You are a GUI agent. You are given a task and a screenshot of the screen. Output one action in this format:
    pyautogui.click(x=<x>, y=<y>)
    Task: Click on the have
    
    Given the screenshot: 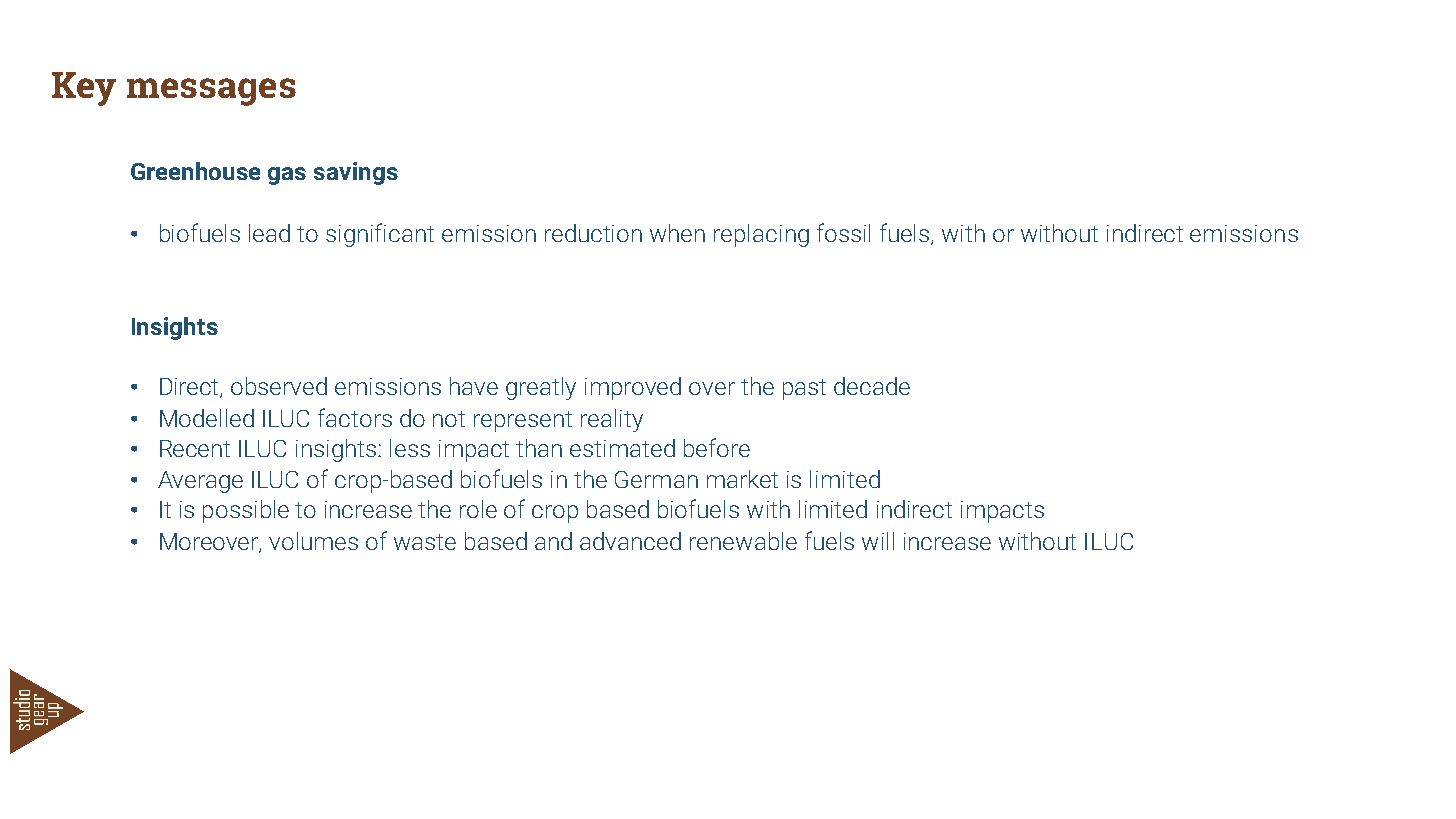 What is the action you would take?
    pyautogui.click(x=474, y=386)
